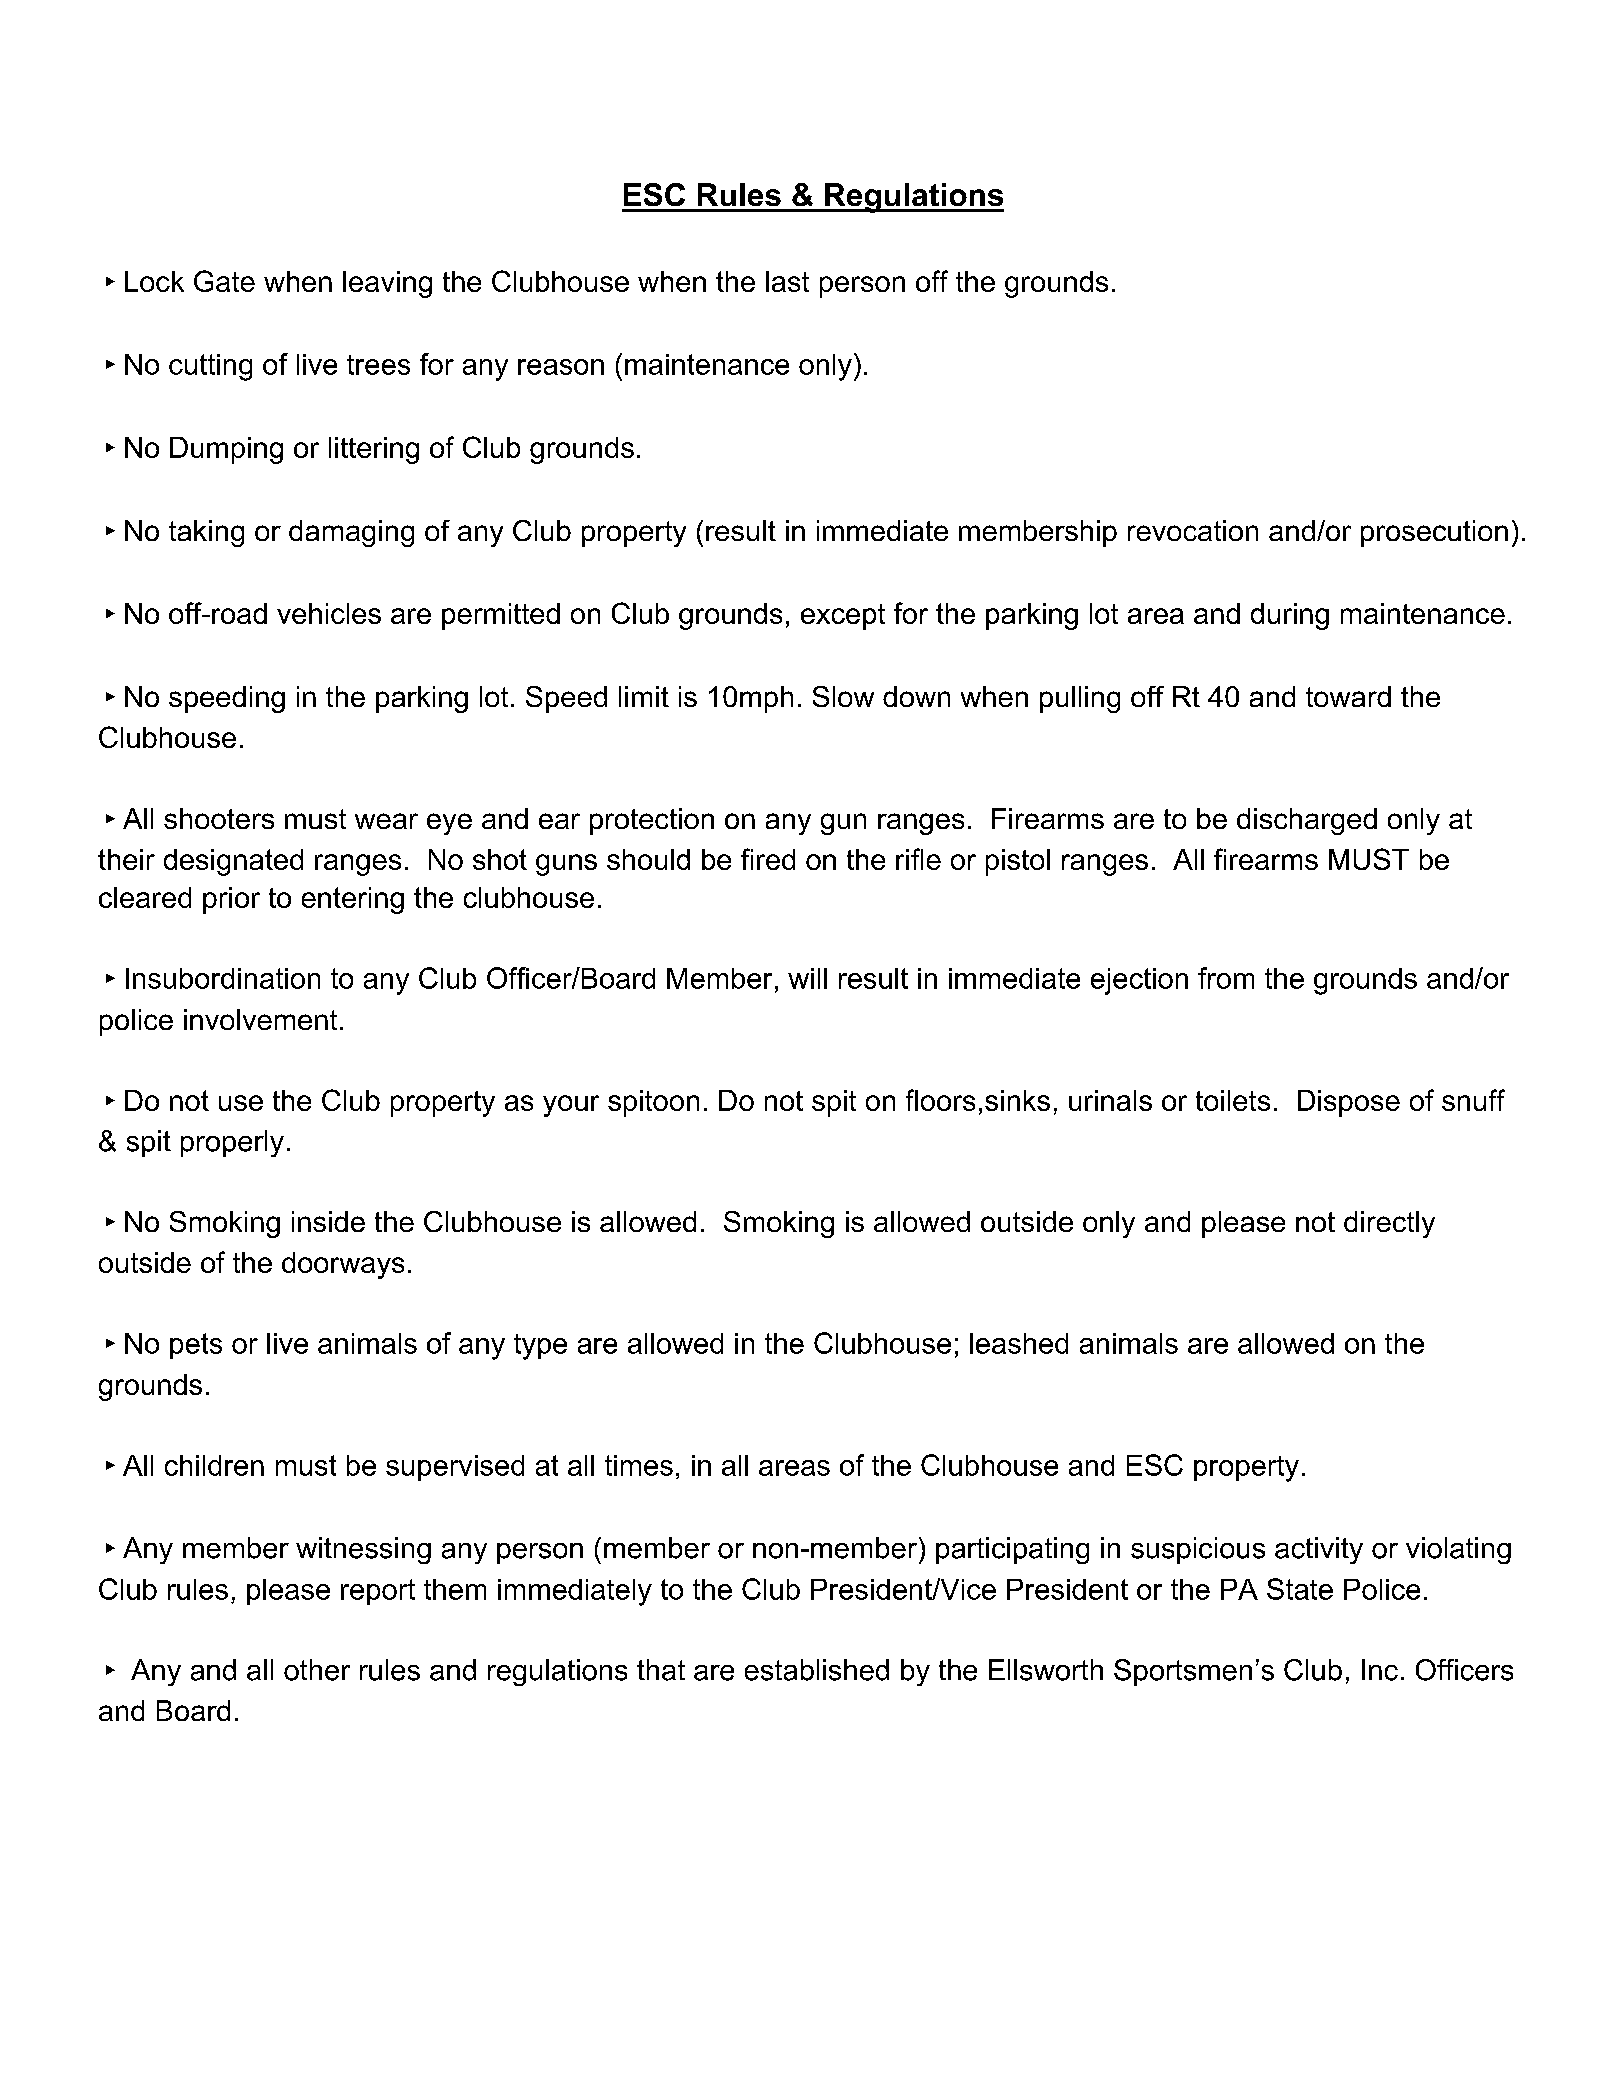 Image resolution: width=1621 pixels, height=2098 pixels. Describe the element at coordinates (317, 1670) in the screenshot. I see `other` at that location.
